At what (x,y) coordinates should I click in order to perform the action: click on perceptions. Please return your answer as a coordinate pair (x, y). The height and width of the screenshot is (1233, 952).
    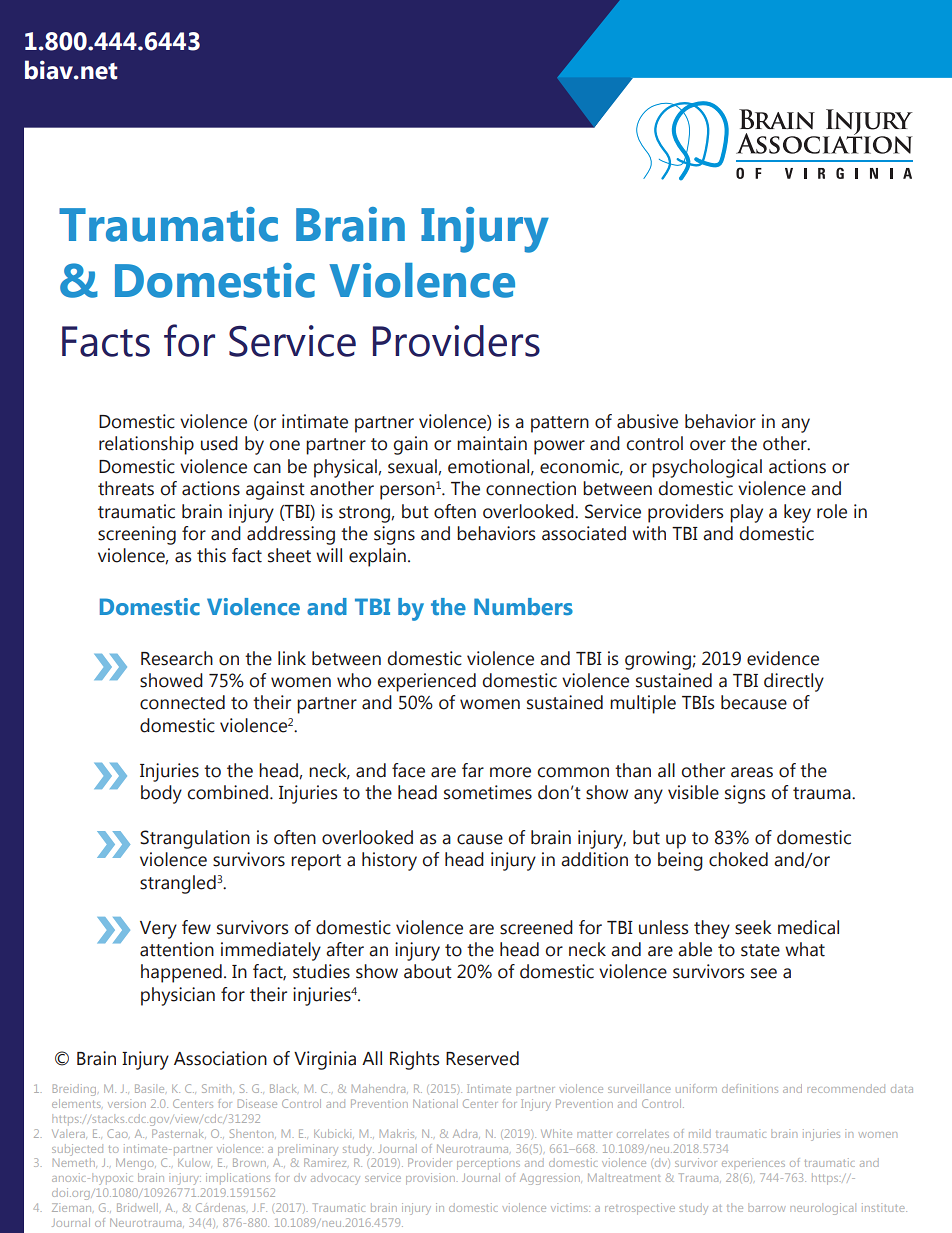
    Looking at the image, I should click on (488, 1164).
